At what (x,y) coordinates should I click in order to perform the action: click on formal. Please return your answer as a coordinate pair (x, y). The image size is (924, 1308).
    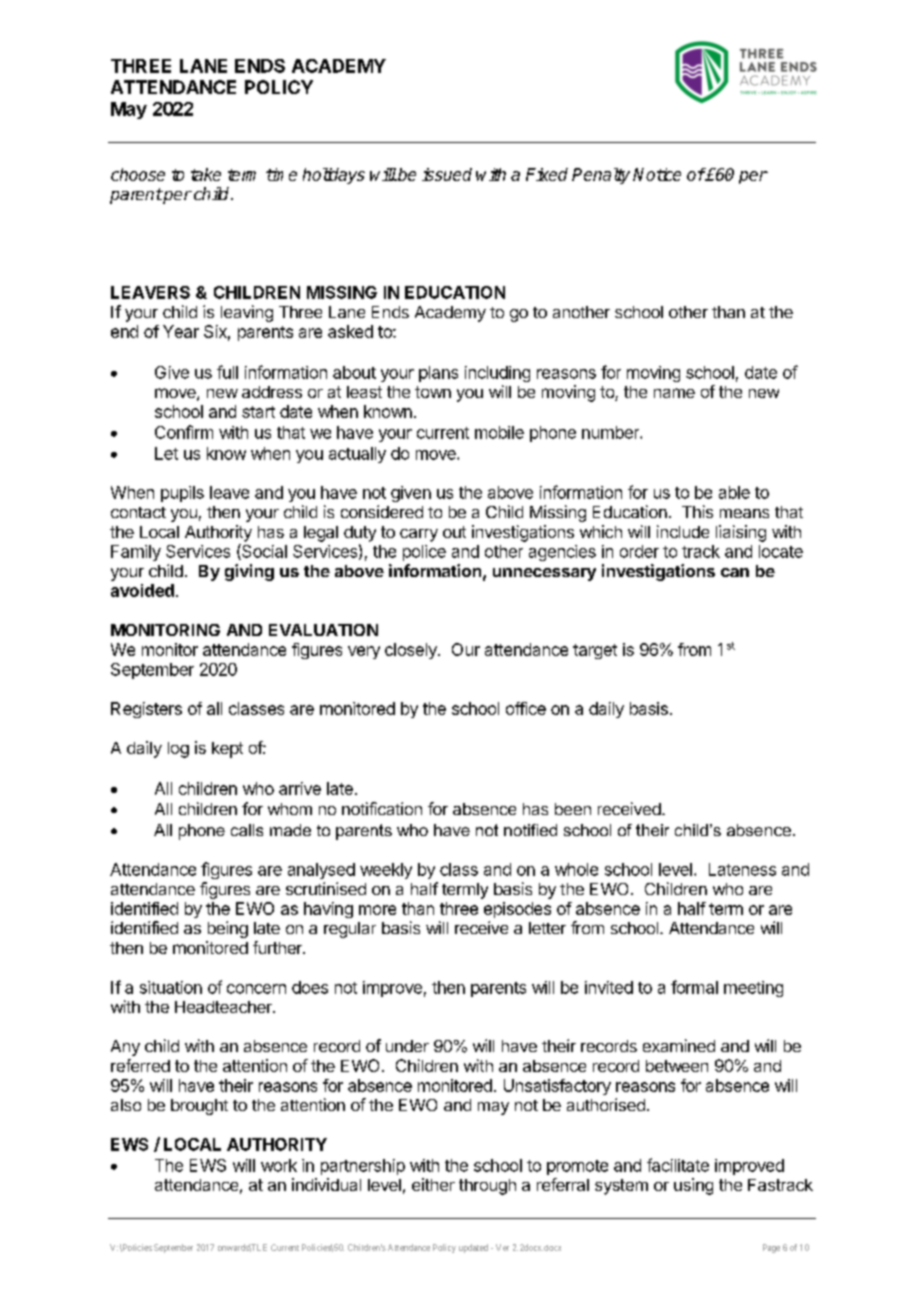
    Looking at the image, I should click on (694, 987).
